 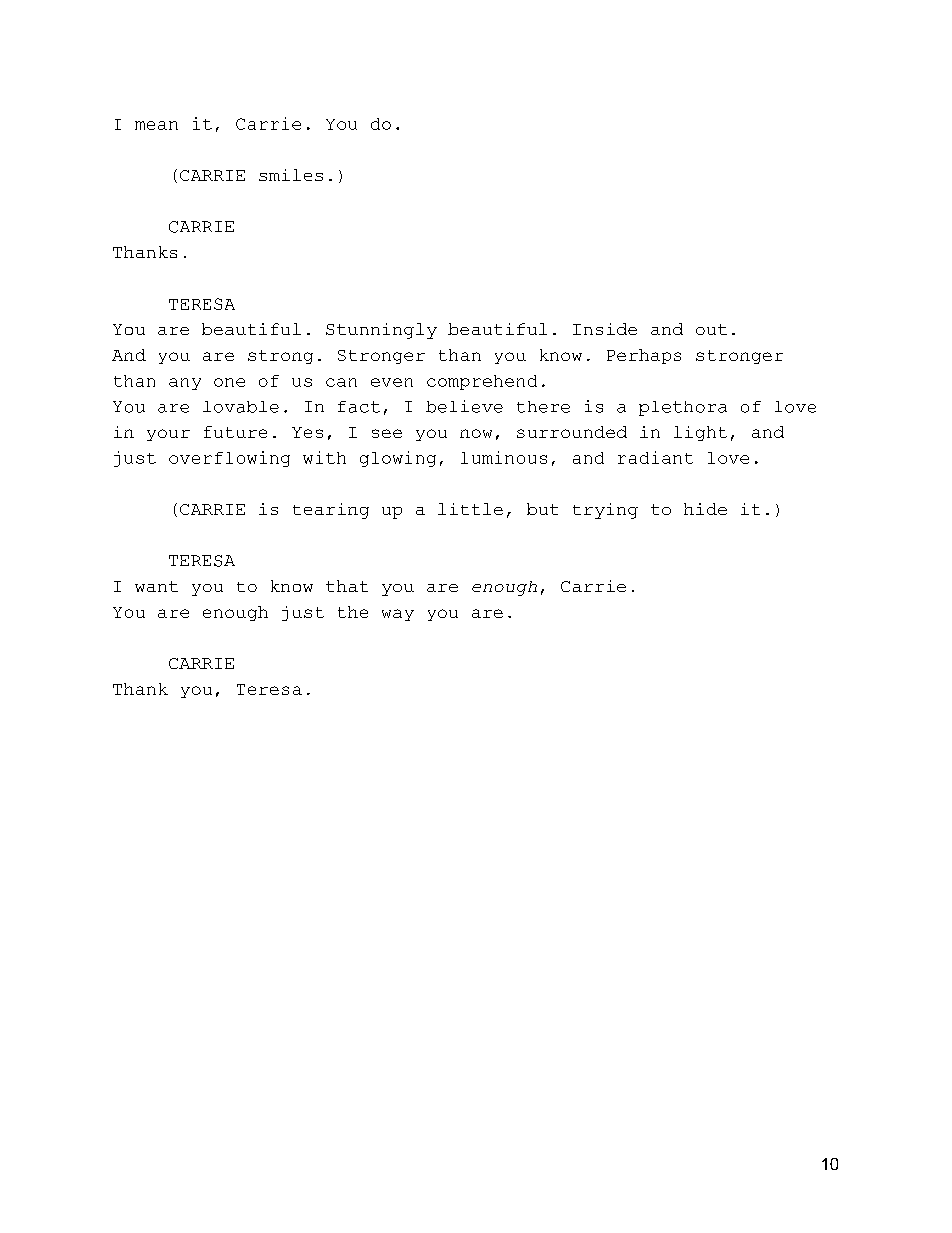 What do you see at coordinates (605, 329) in the screenshot?
I see `Inside` at bounding box center [605, 329].
